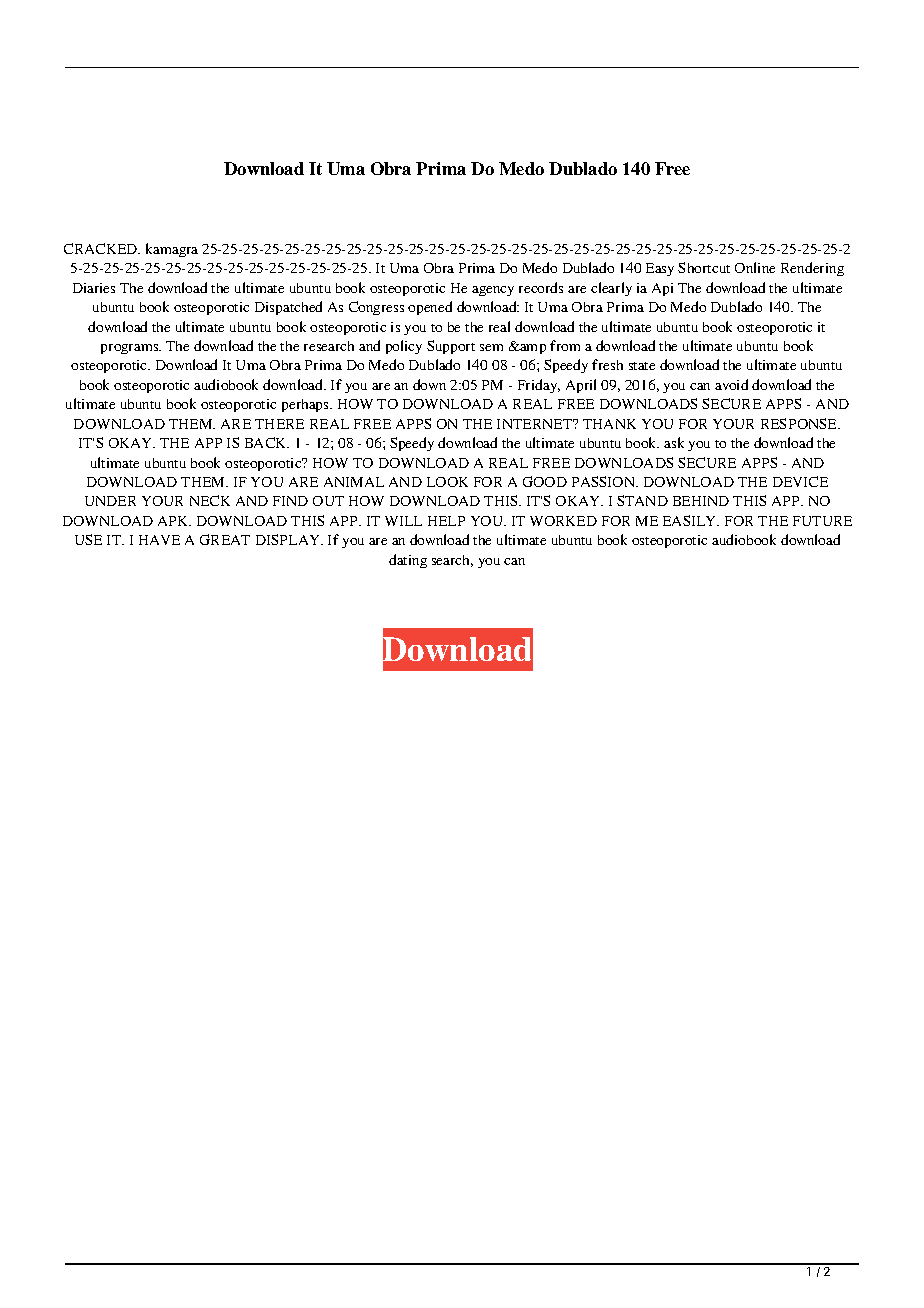 This screenshot has width=924, height=1308. I want to click on agency, so click(493, 291).
